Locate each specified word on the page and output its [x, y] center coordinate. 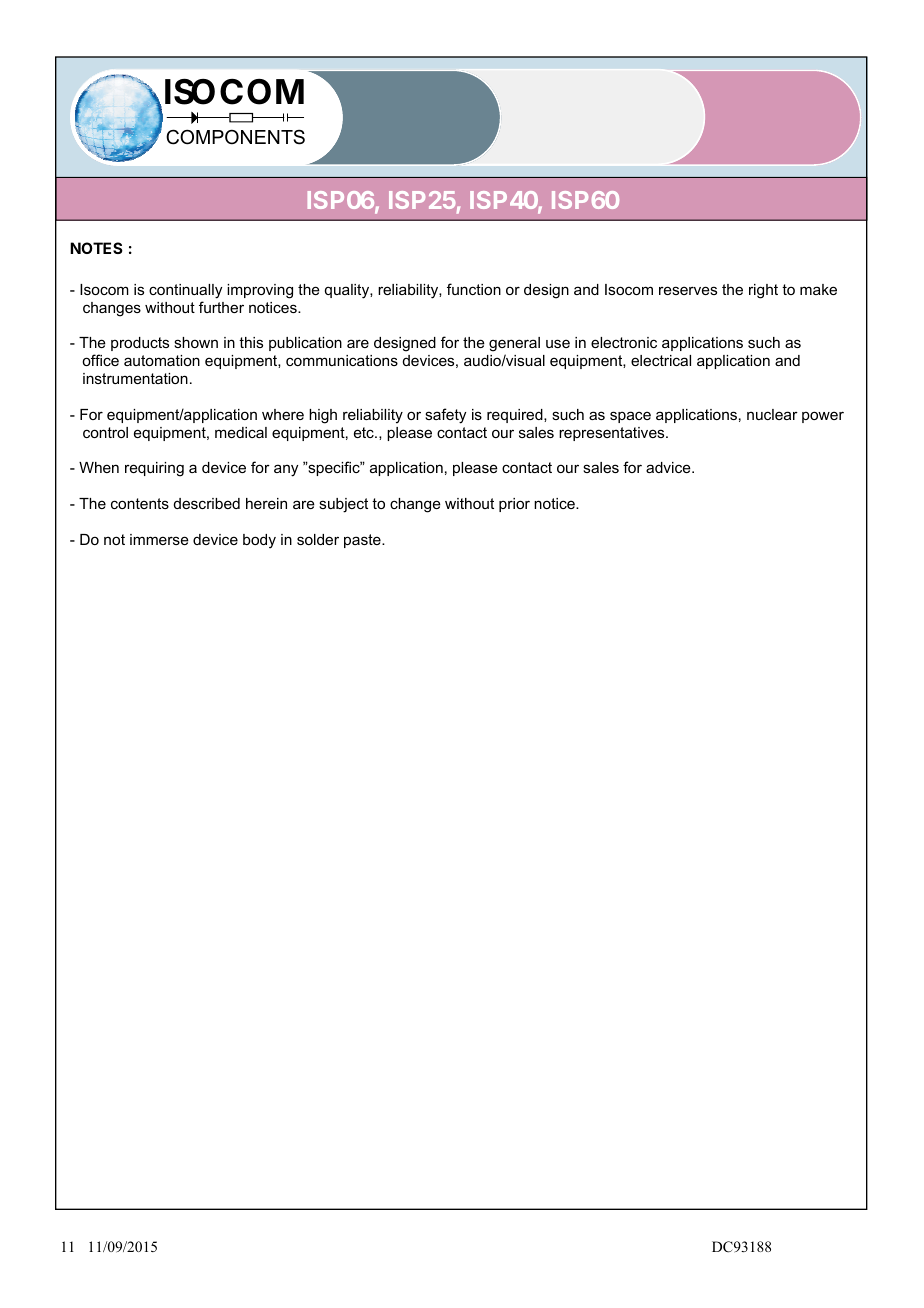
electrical [661, 360]
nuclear [772, 414]
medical [241, 432]
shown [196, 342]
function [474, 289]
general [514, 346]
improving [260, 291]
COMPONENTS [235, 137]
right [763, 291]
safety [445, 416]
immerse [159, 539]
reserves [688, 290]
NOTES [96, 248]
